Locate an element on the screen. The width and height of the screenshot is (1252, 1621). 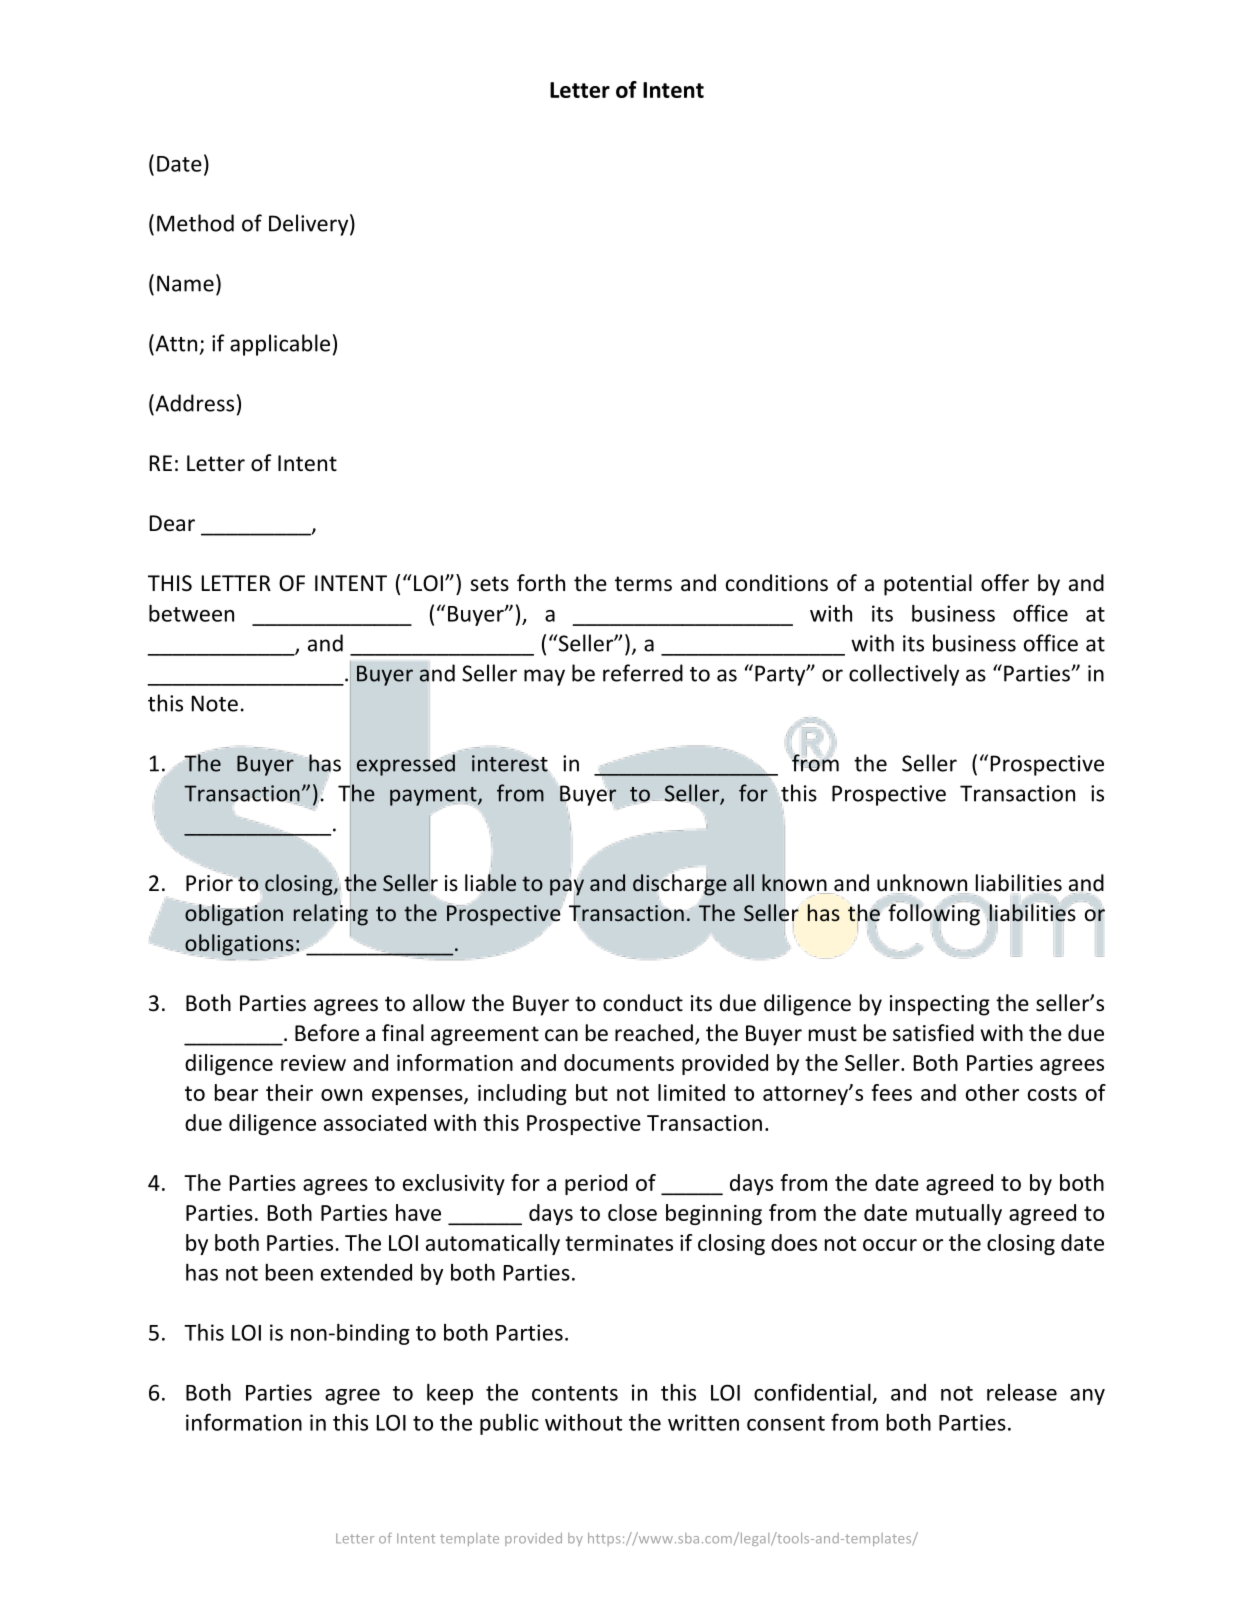
Dear is located at coordinates (172, 523).
